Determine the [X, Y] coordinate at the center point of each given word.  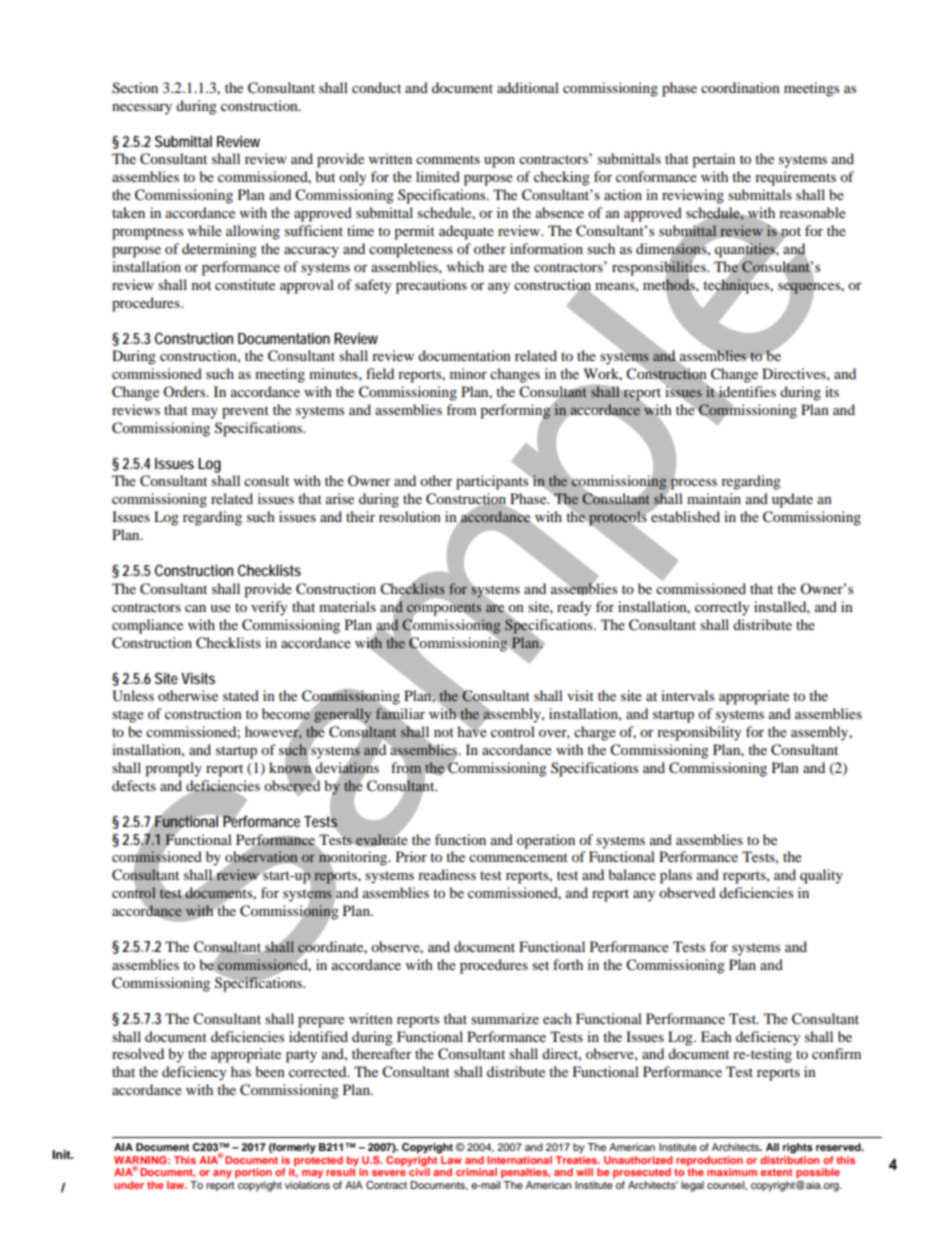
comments [448, 159]
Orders [185, 391]
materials [347, 606]
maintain [714, 498]
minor [468, 373]
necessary [142, 109]
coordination [740, 87]
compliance [147, 626]
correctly [722, 608]
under [129, 1185]
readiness [447, 874]
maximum [732, 1172]
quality [821, 876]
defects [134, 785]
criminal [476, 1172]
